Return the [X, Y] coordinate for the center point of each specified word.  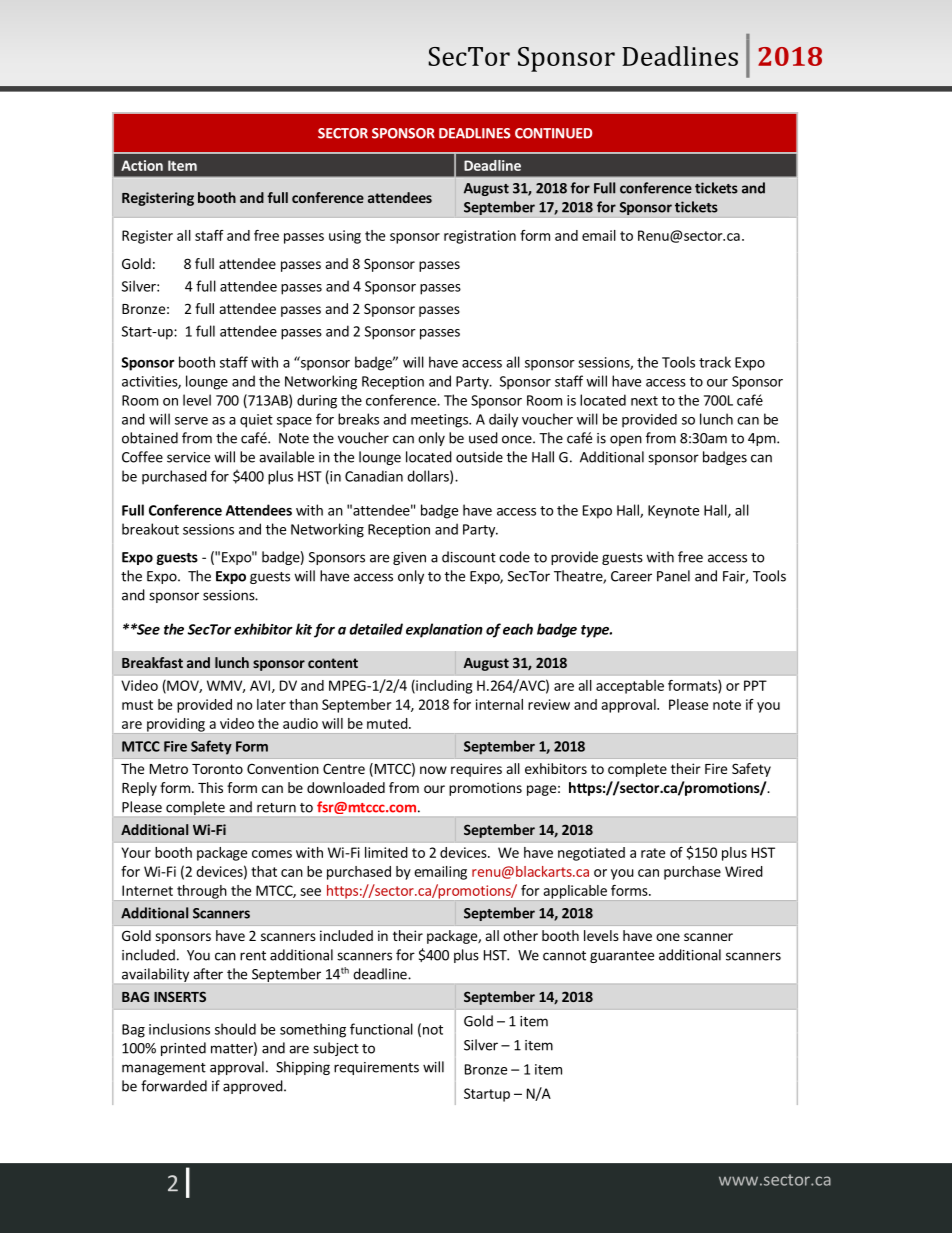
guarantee [622, 957]
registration [480, 237]
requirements [376, 1068]
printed [183, 1049]
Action [142, 165]
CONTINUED [553, 133]
